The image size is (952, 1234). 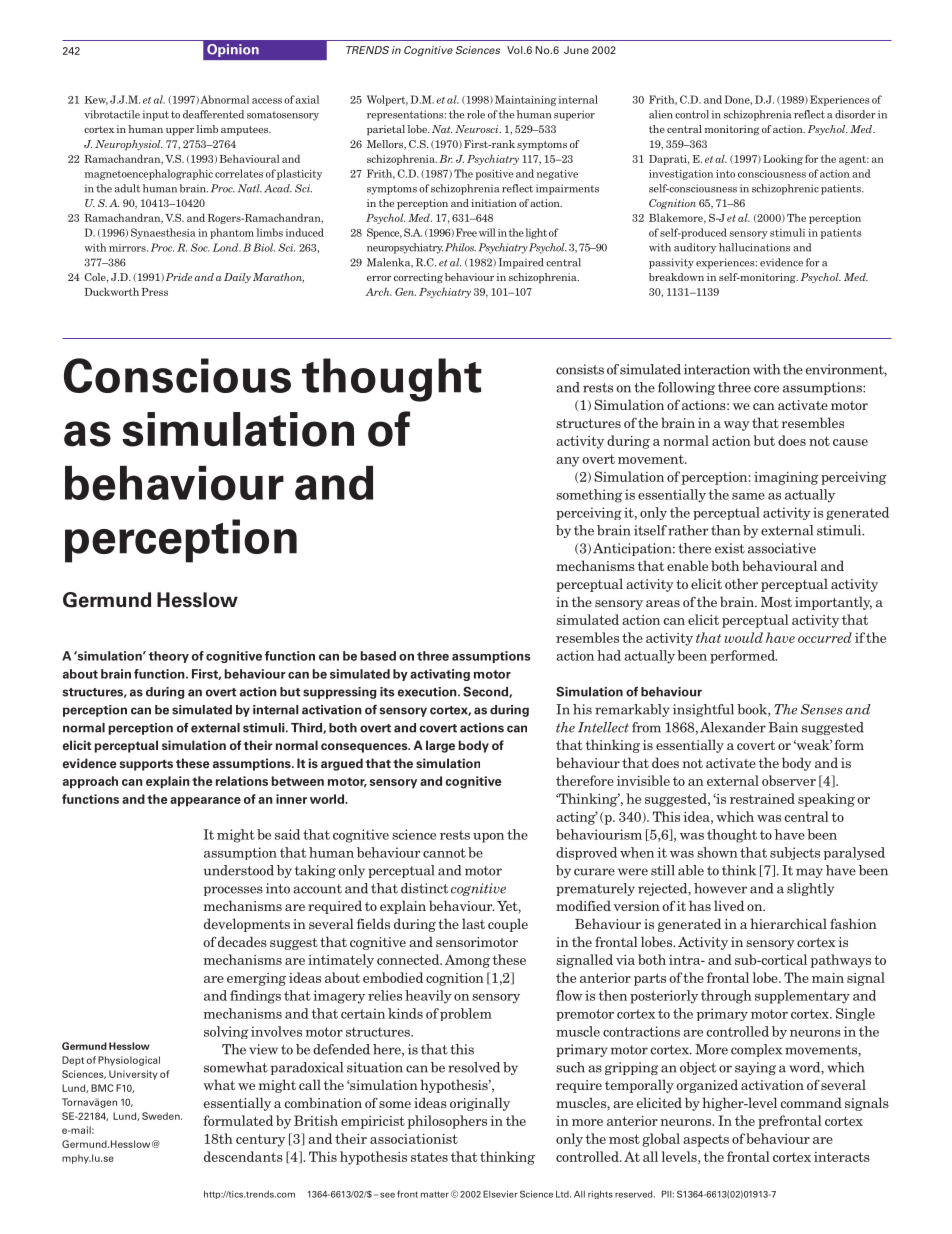 I want to click on Bain, so click(x=783, y=727).
